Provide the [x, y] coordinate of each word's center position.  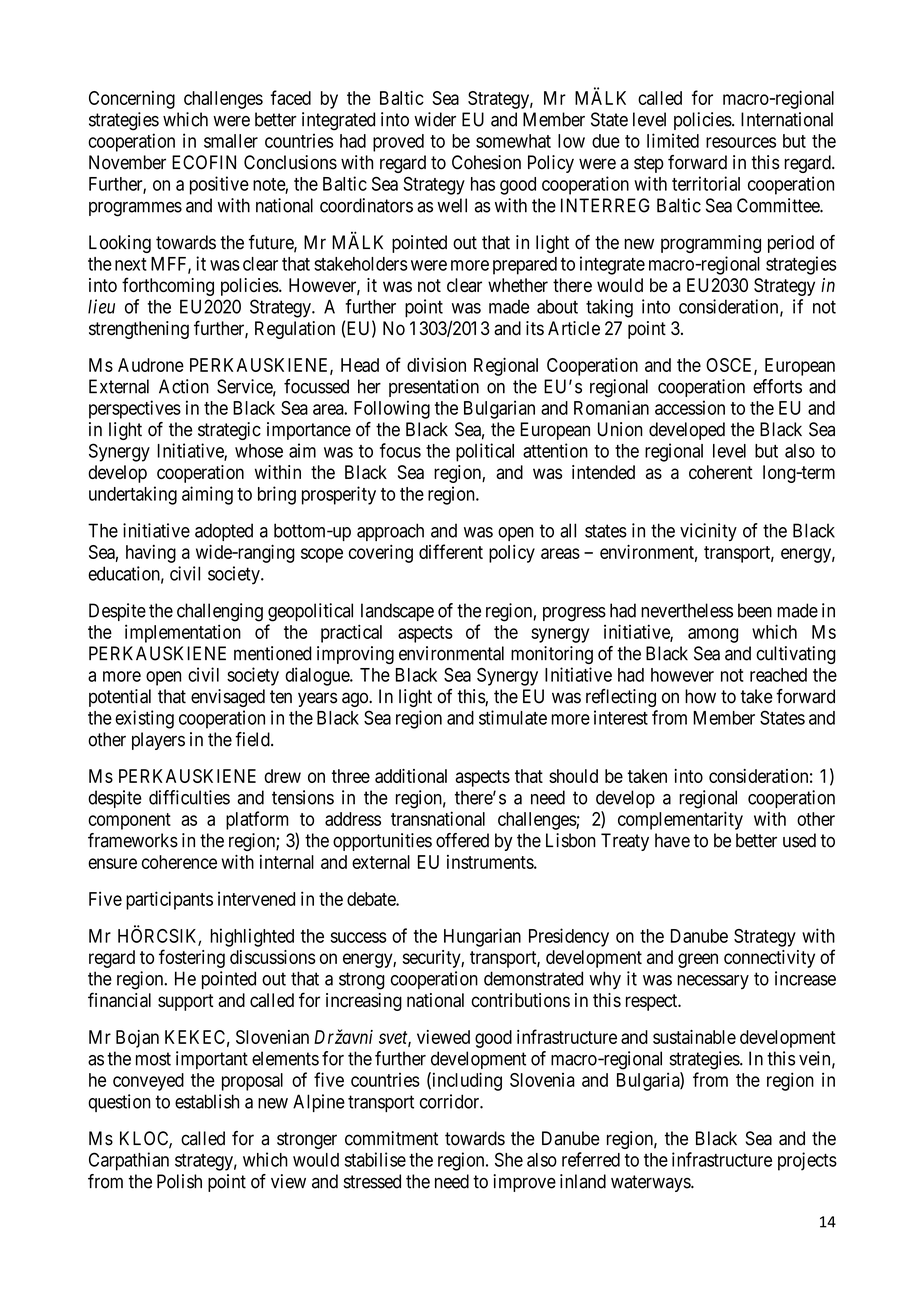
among [713, 635]
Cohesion [486, 162]
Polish [179, 1181]
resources [741, 142]
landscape [397, 612]
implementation [183, 633]
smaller [231, 141]
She [509, 1159]
